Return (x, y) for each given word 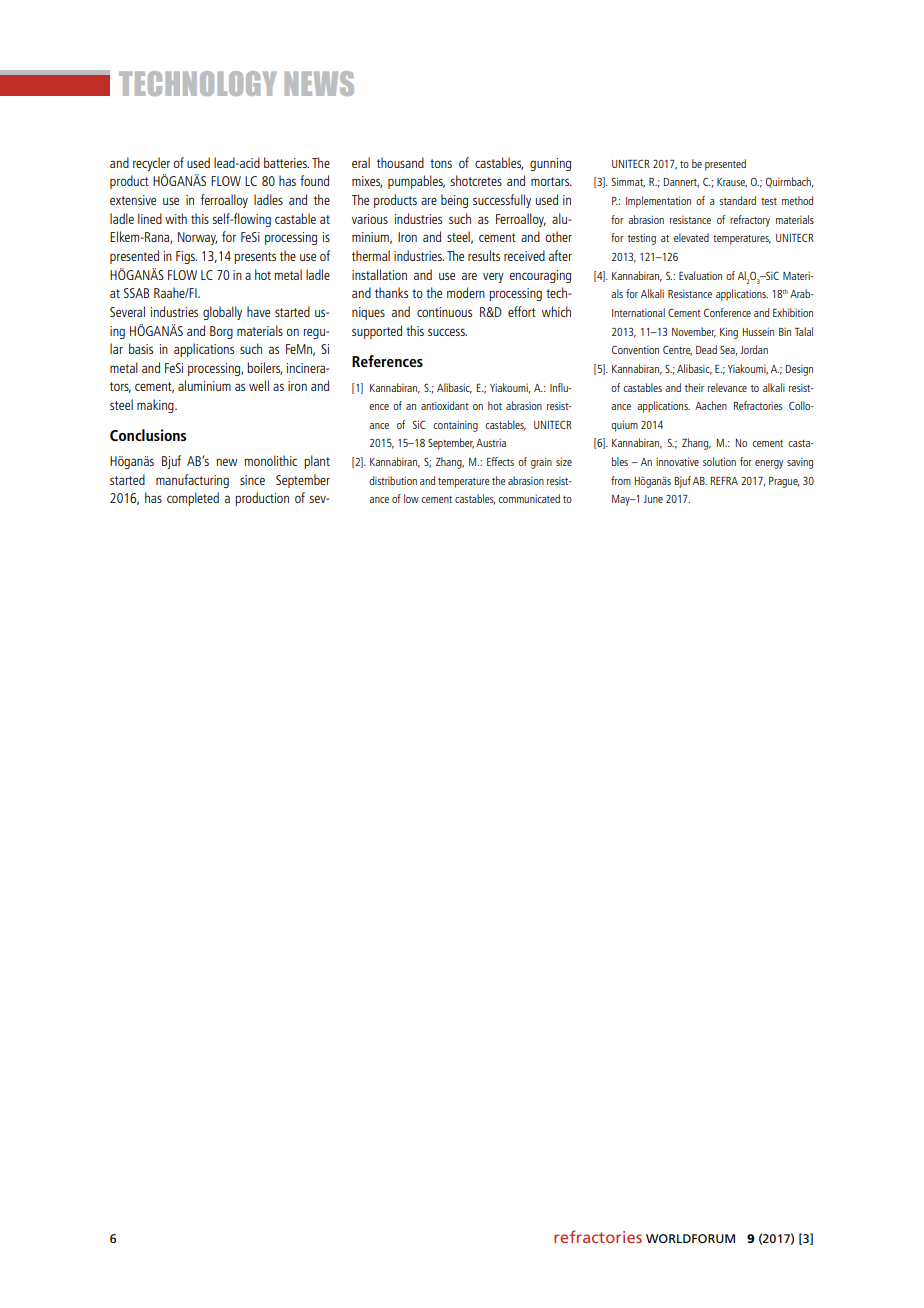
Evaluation (700, 275)
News (319, 83)
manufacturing (192, 481)
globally (222, 313)
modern (466, 292)
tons (441, 163)
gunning (550, 164)
